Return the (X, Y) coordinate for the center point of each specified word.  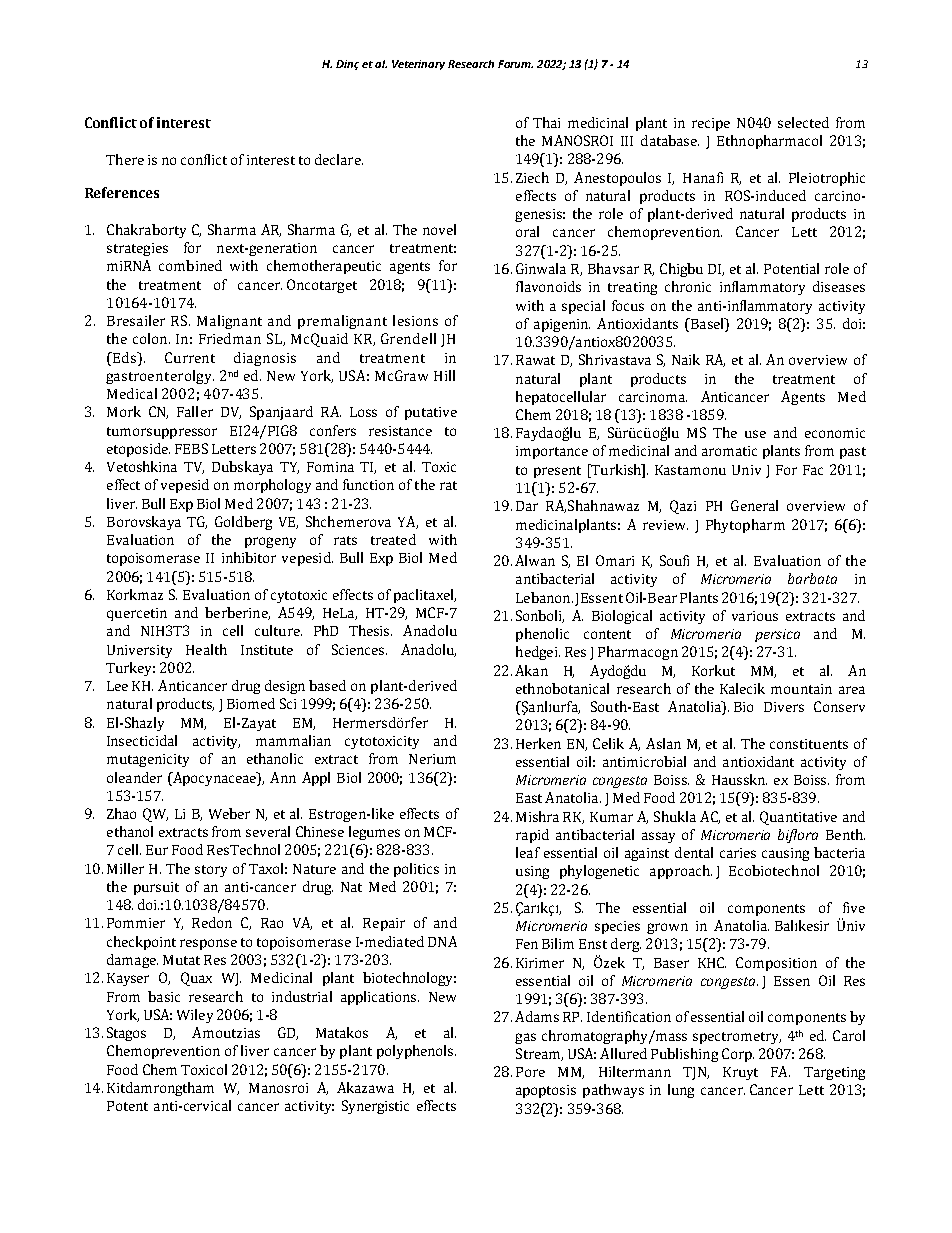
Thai (546, 122)
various (755, 616)
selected (803, 122)
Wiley (195, 1016)
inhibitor (249, 557)
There (125, 159)
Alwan (535, 560)
